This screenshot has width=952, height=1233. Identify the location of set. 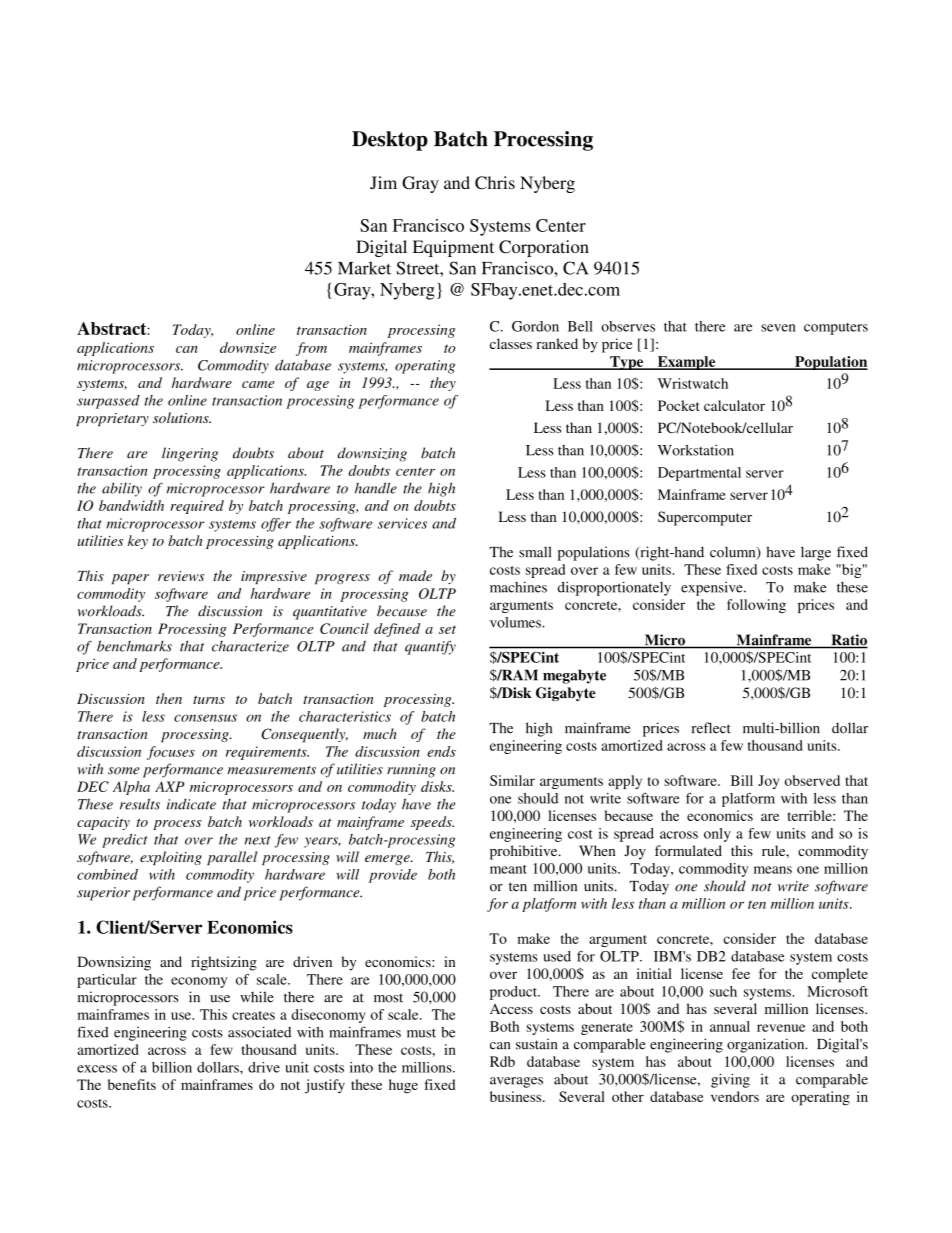
(447, 629).
